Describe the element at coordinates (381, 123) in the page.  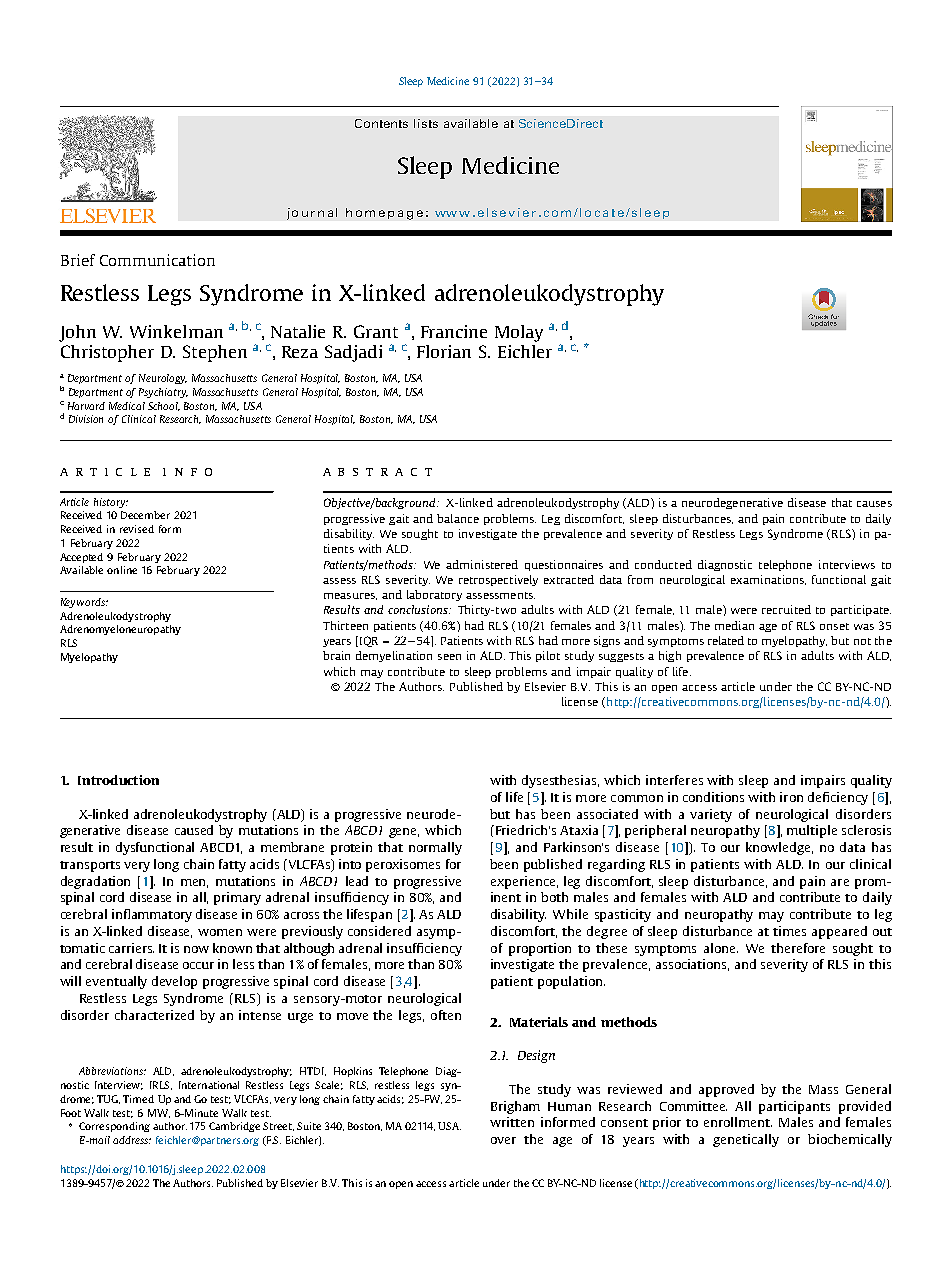
I see `Contents` at that location.
